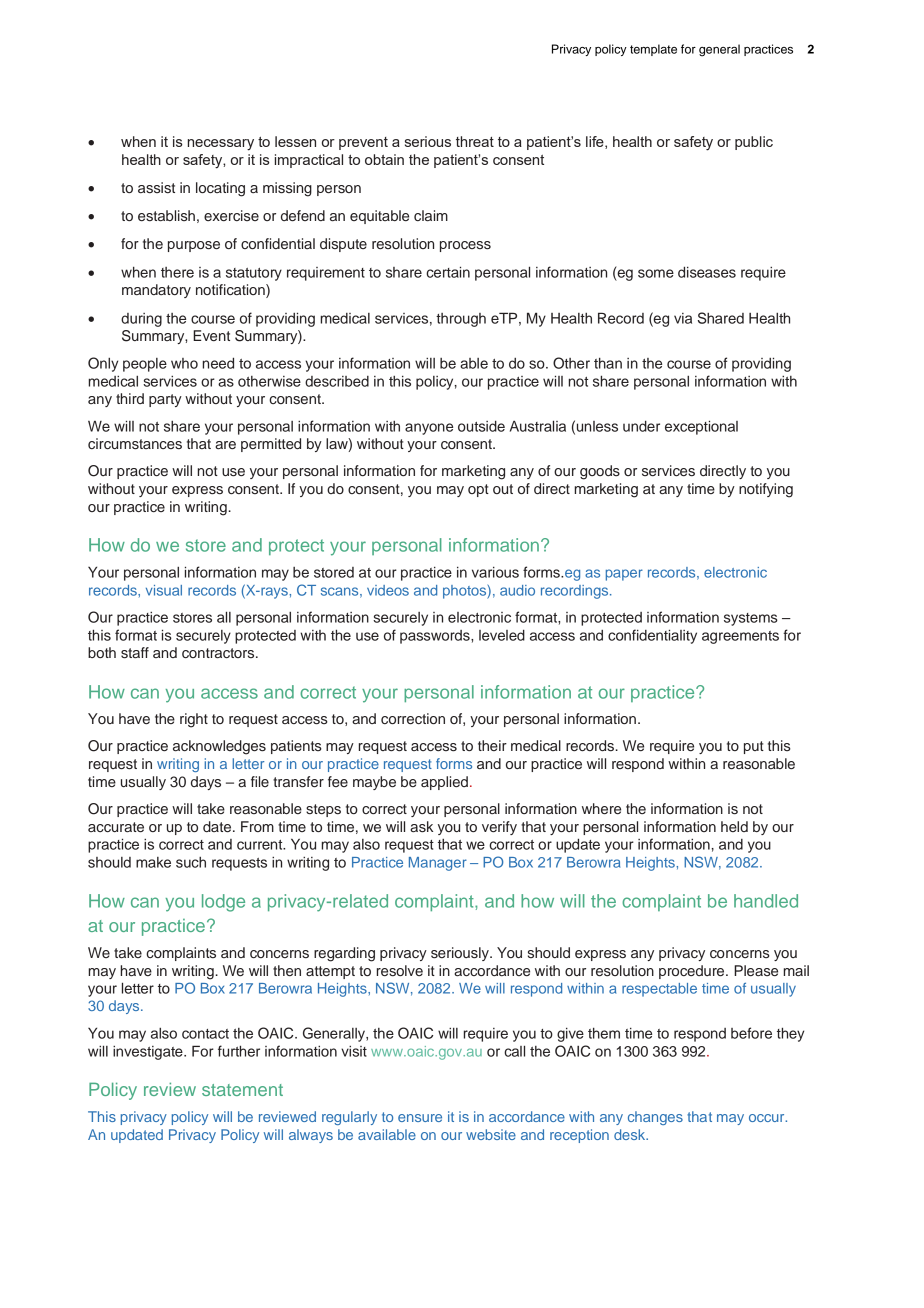  I want to click on necessary, so click(221, 145).
